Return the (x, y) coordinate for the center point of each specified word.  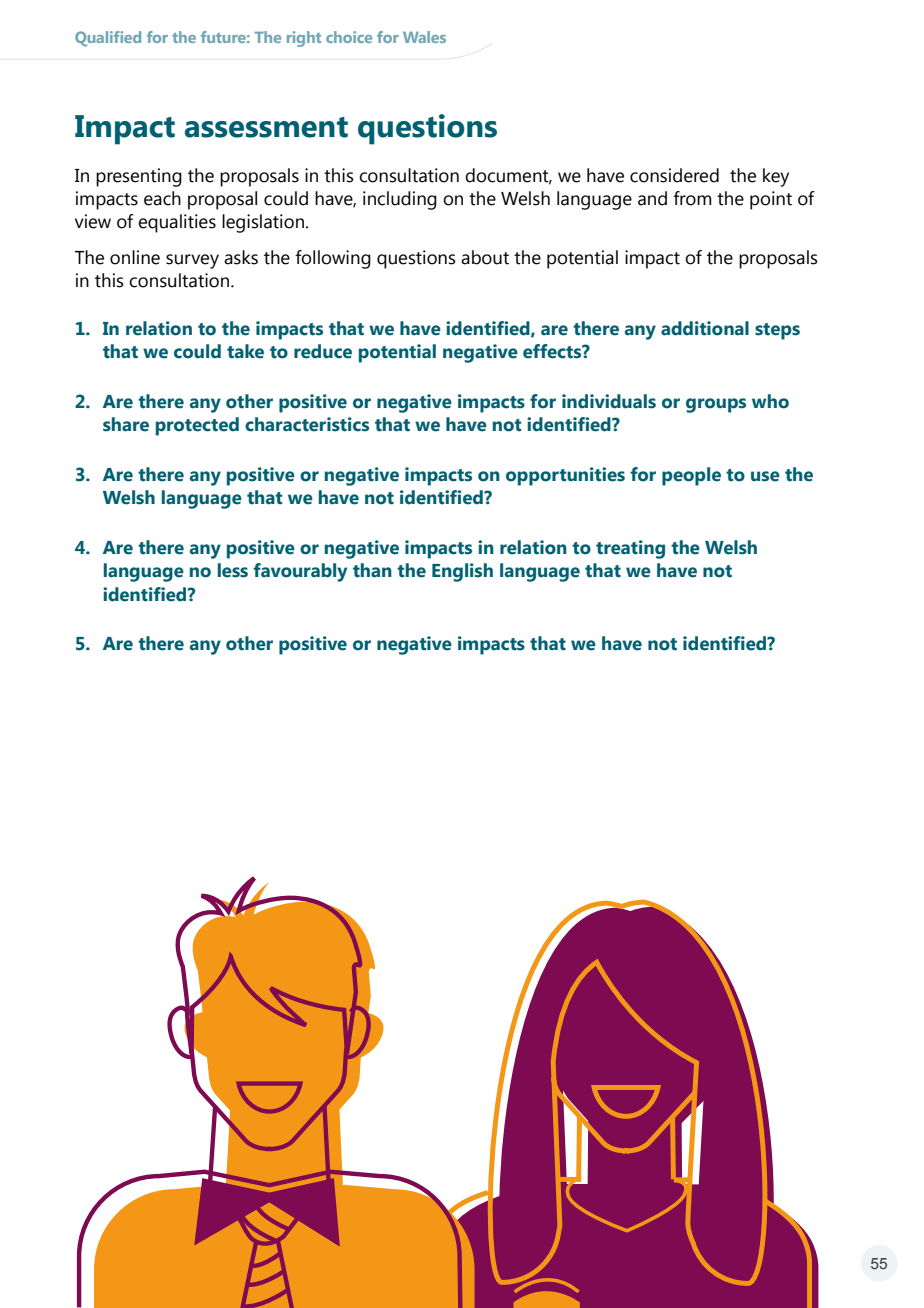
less (233, 570)
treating (630, 549)
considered (674, 175)
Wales (424, 37)
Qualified (108, 39)
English (462, 572)
